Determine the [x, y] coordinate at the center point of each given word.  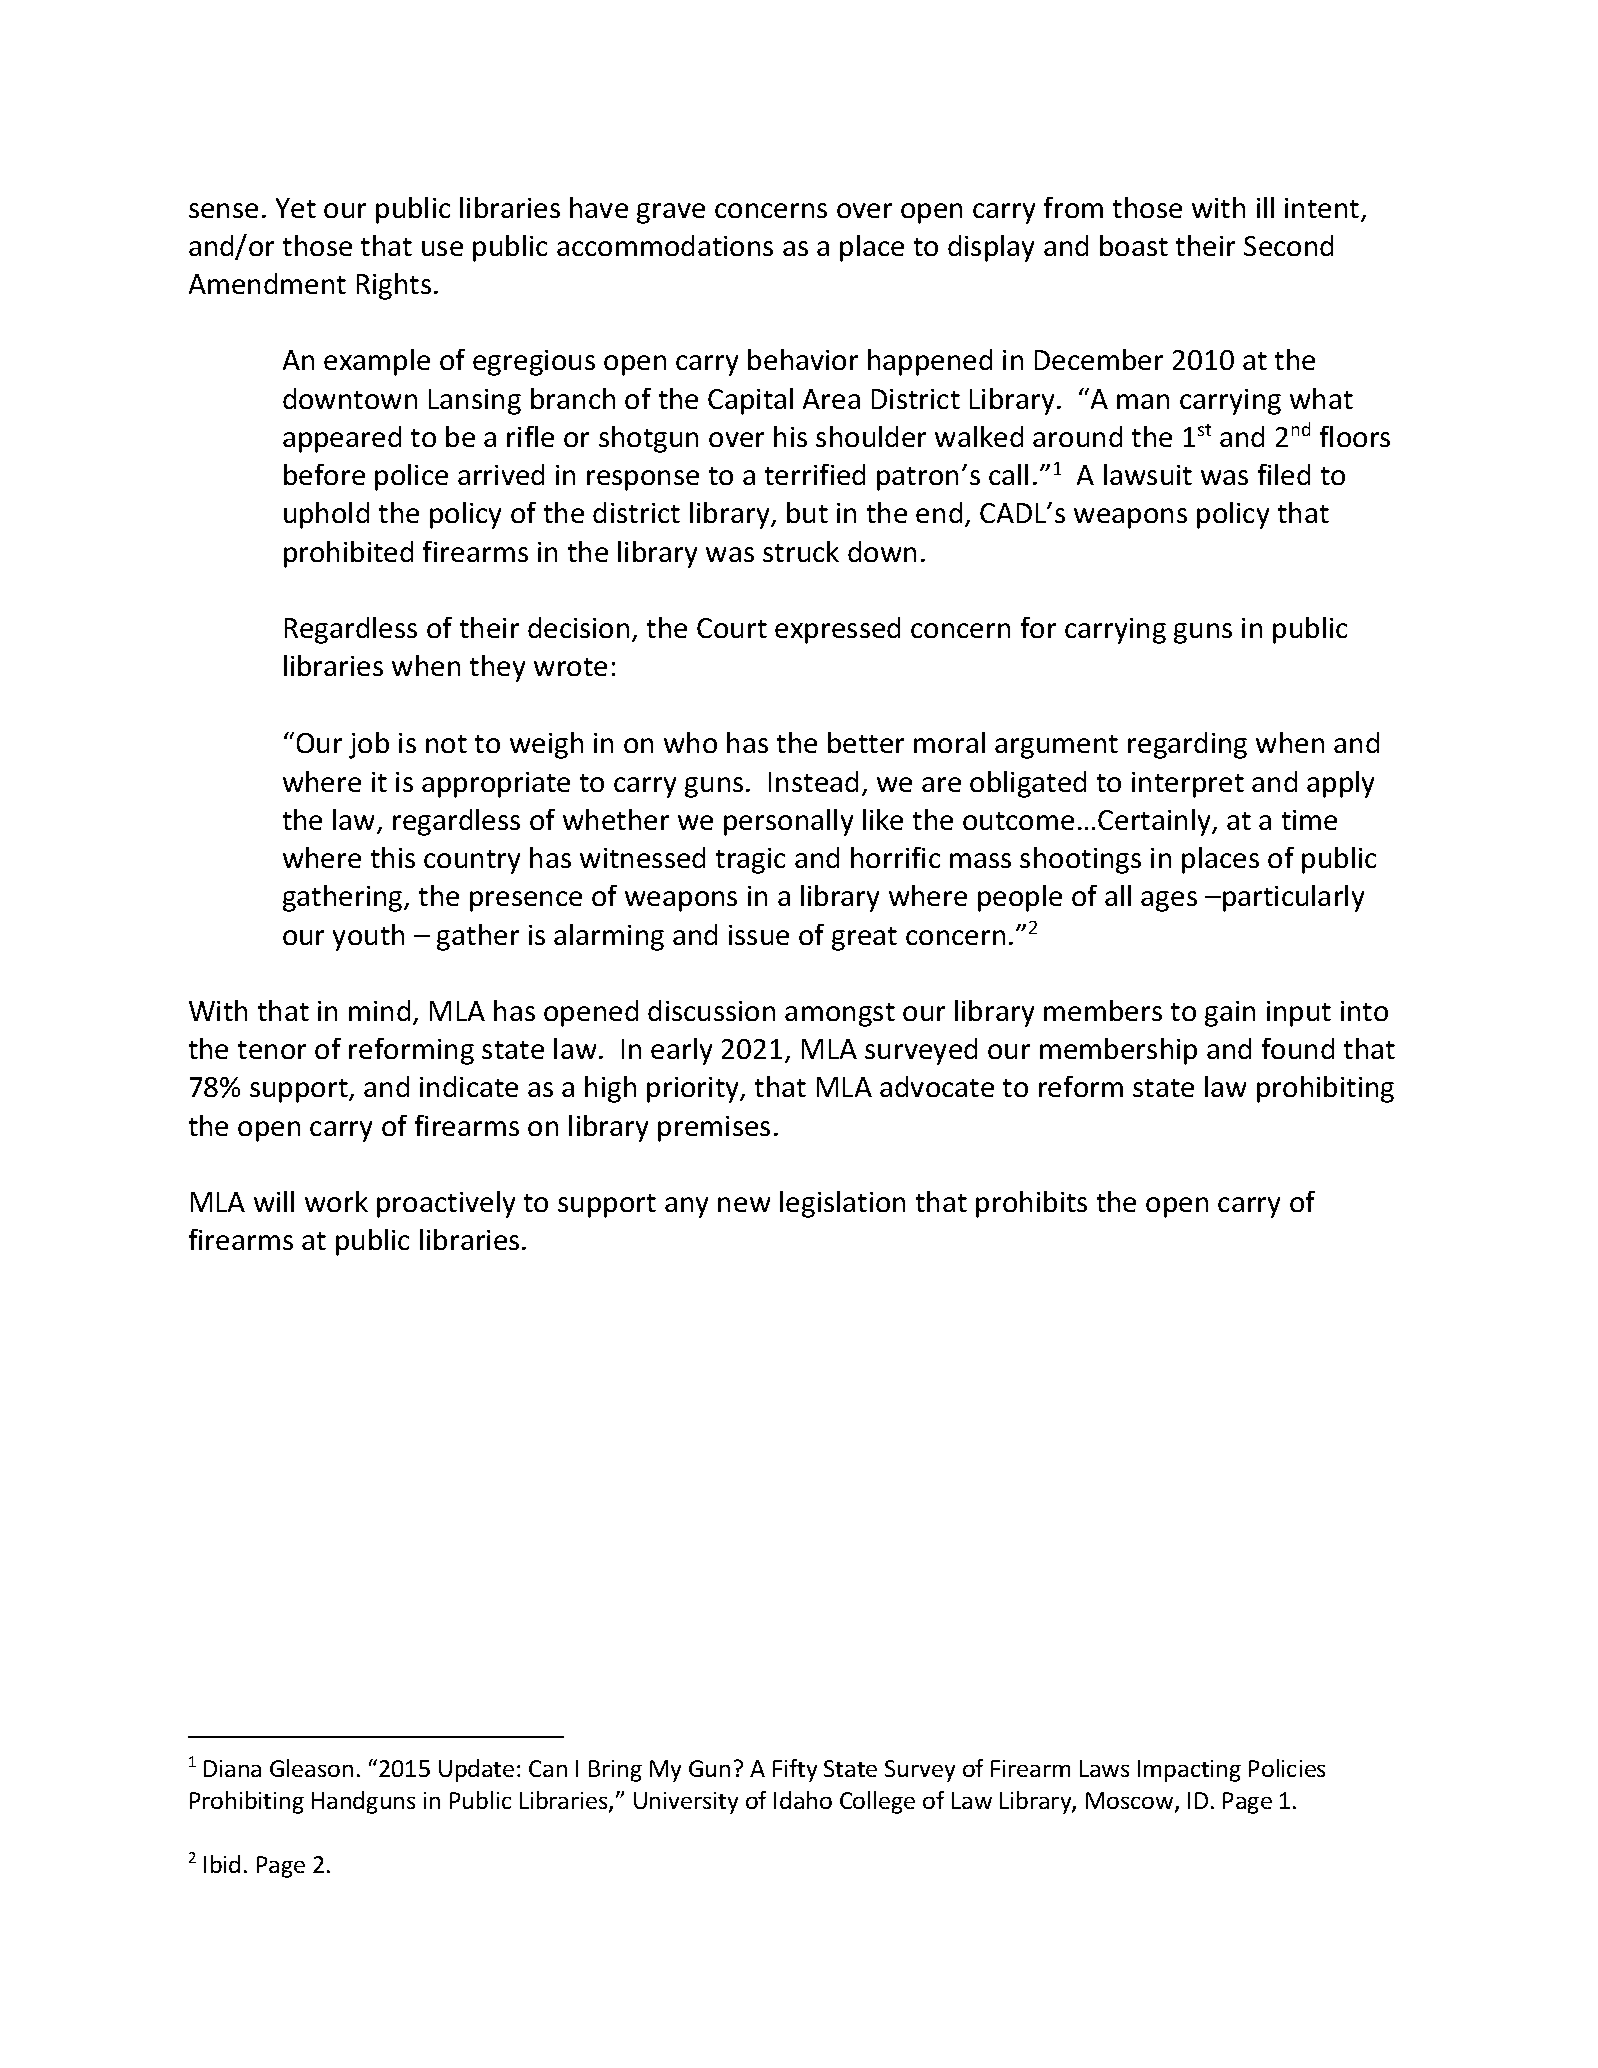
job [369, 745]
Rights [394, 286]
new [744, 1204]
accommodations [665, 245]
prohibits [1031, 1204]
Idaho [803, 1800]
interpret [1188, 785]
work [336, 1201]
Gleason [311, 1768]
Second [1288, 245]
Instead [813, 781]
